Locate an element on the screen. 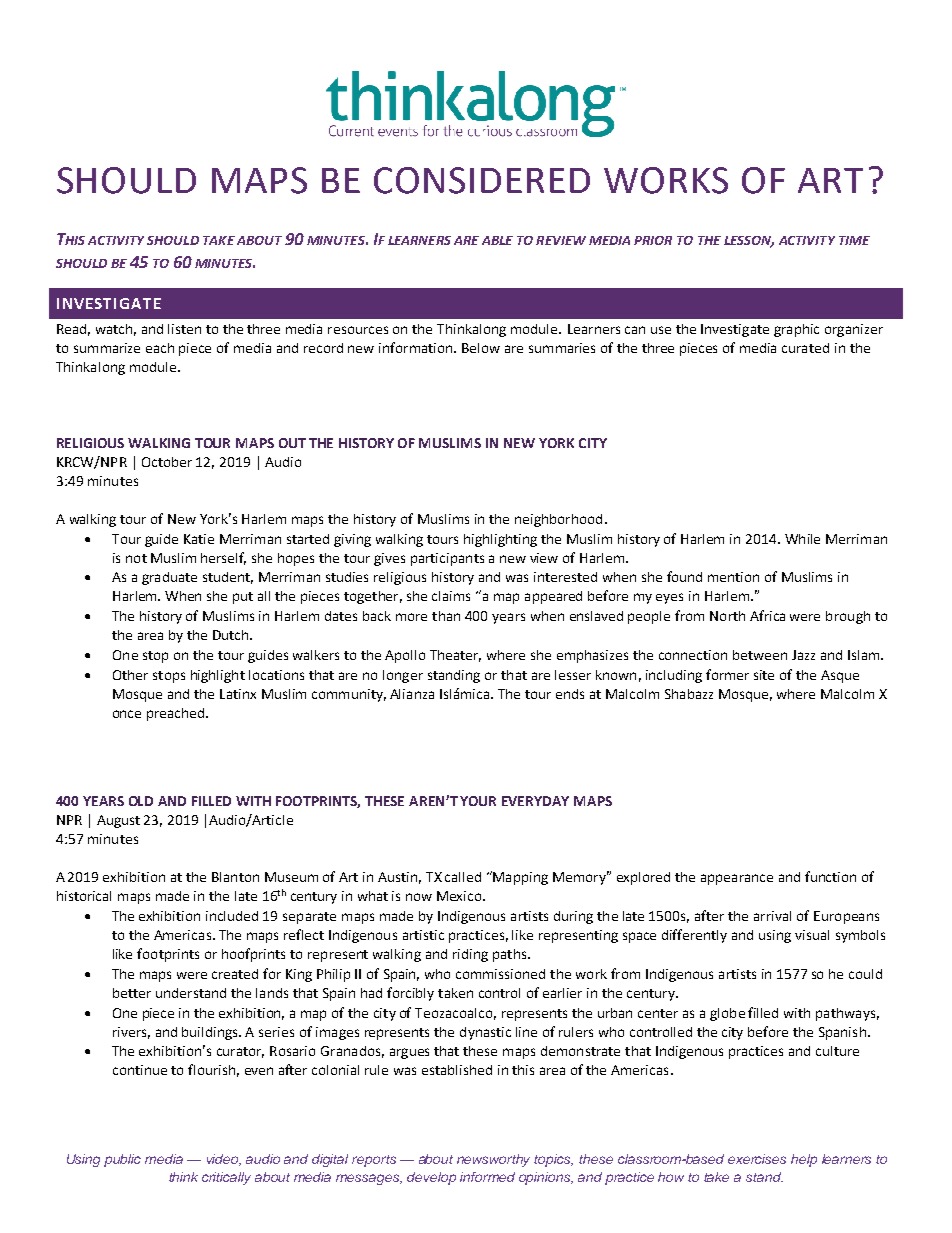 This screenshot has width=952, height=1233. exercises is located at coordinates (757, 1159).
